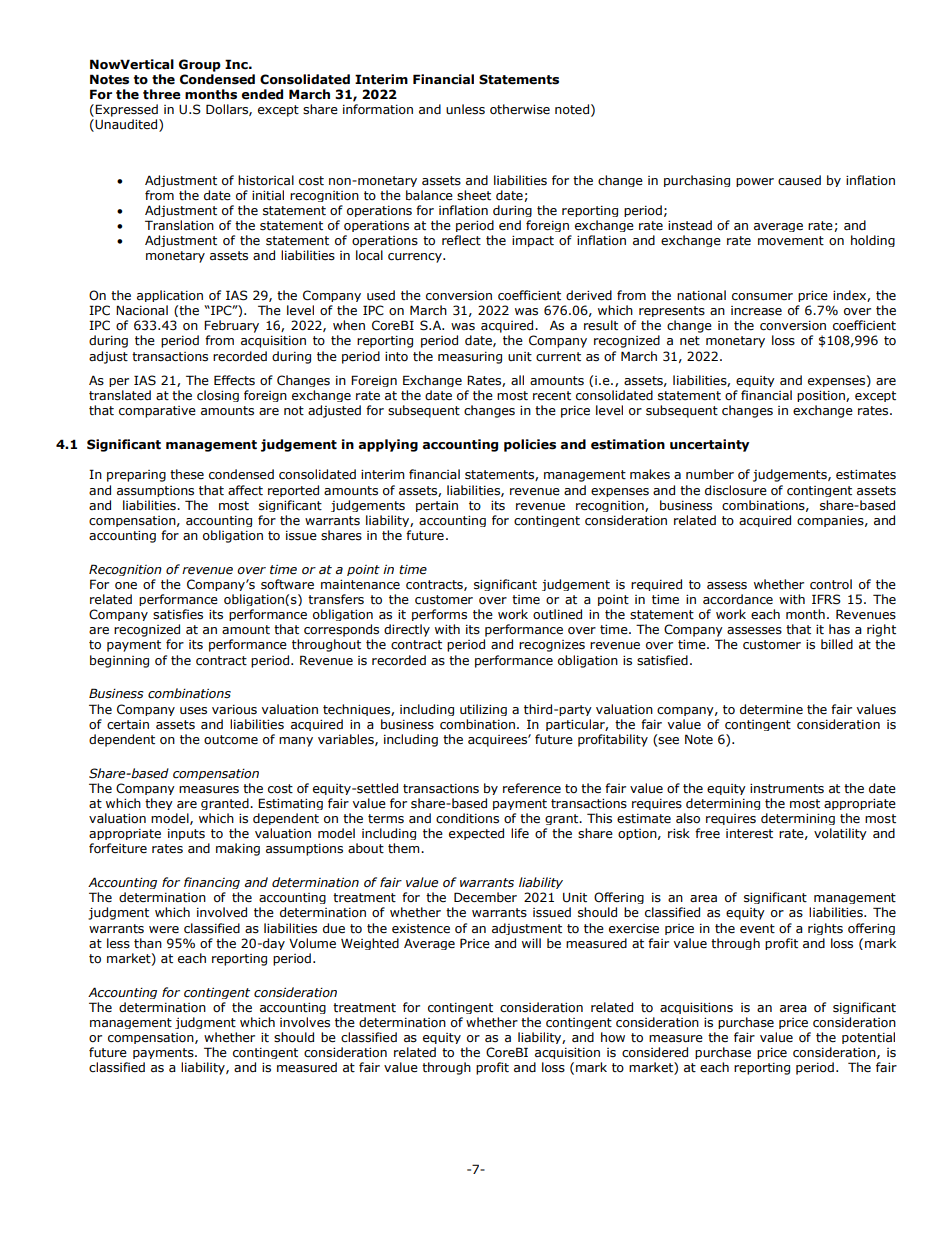 This page has width=952, height=1233. I want to click on otherwise, so click(520, 109).
